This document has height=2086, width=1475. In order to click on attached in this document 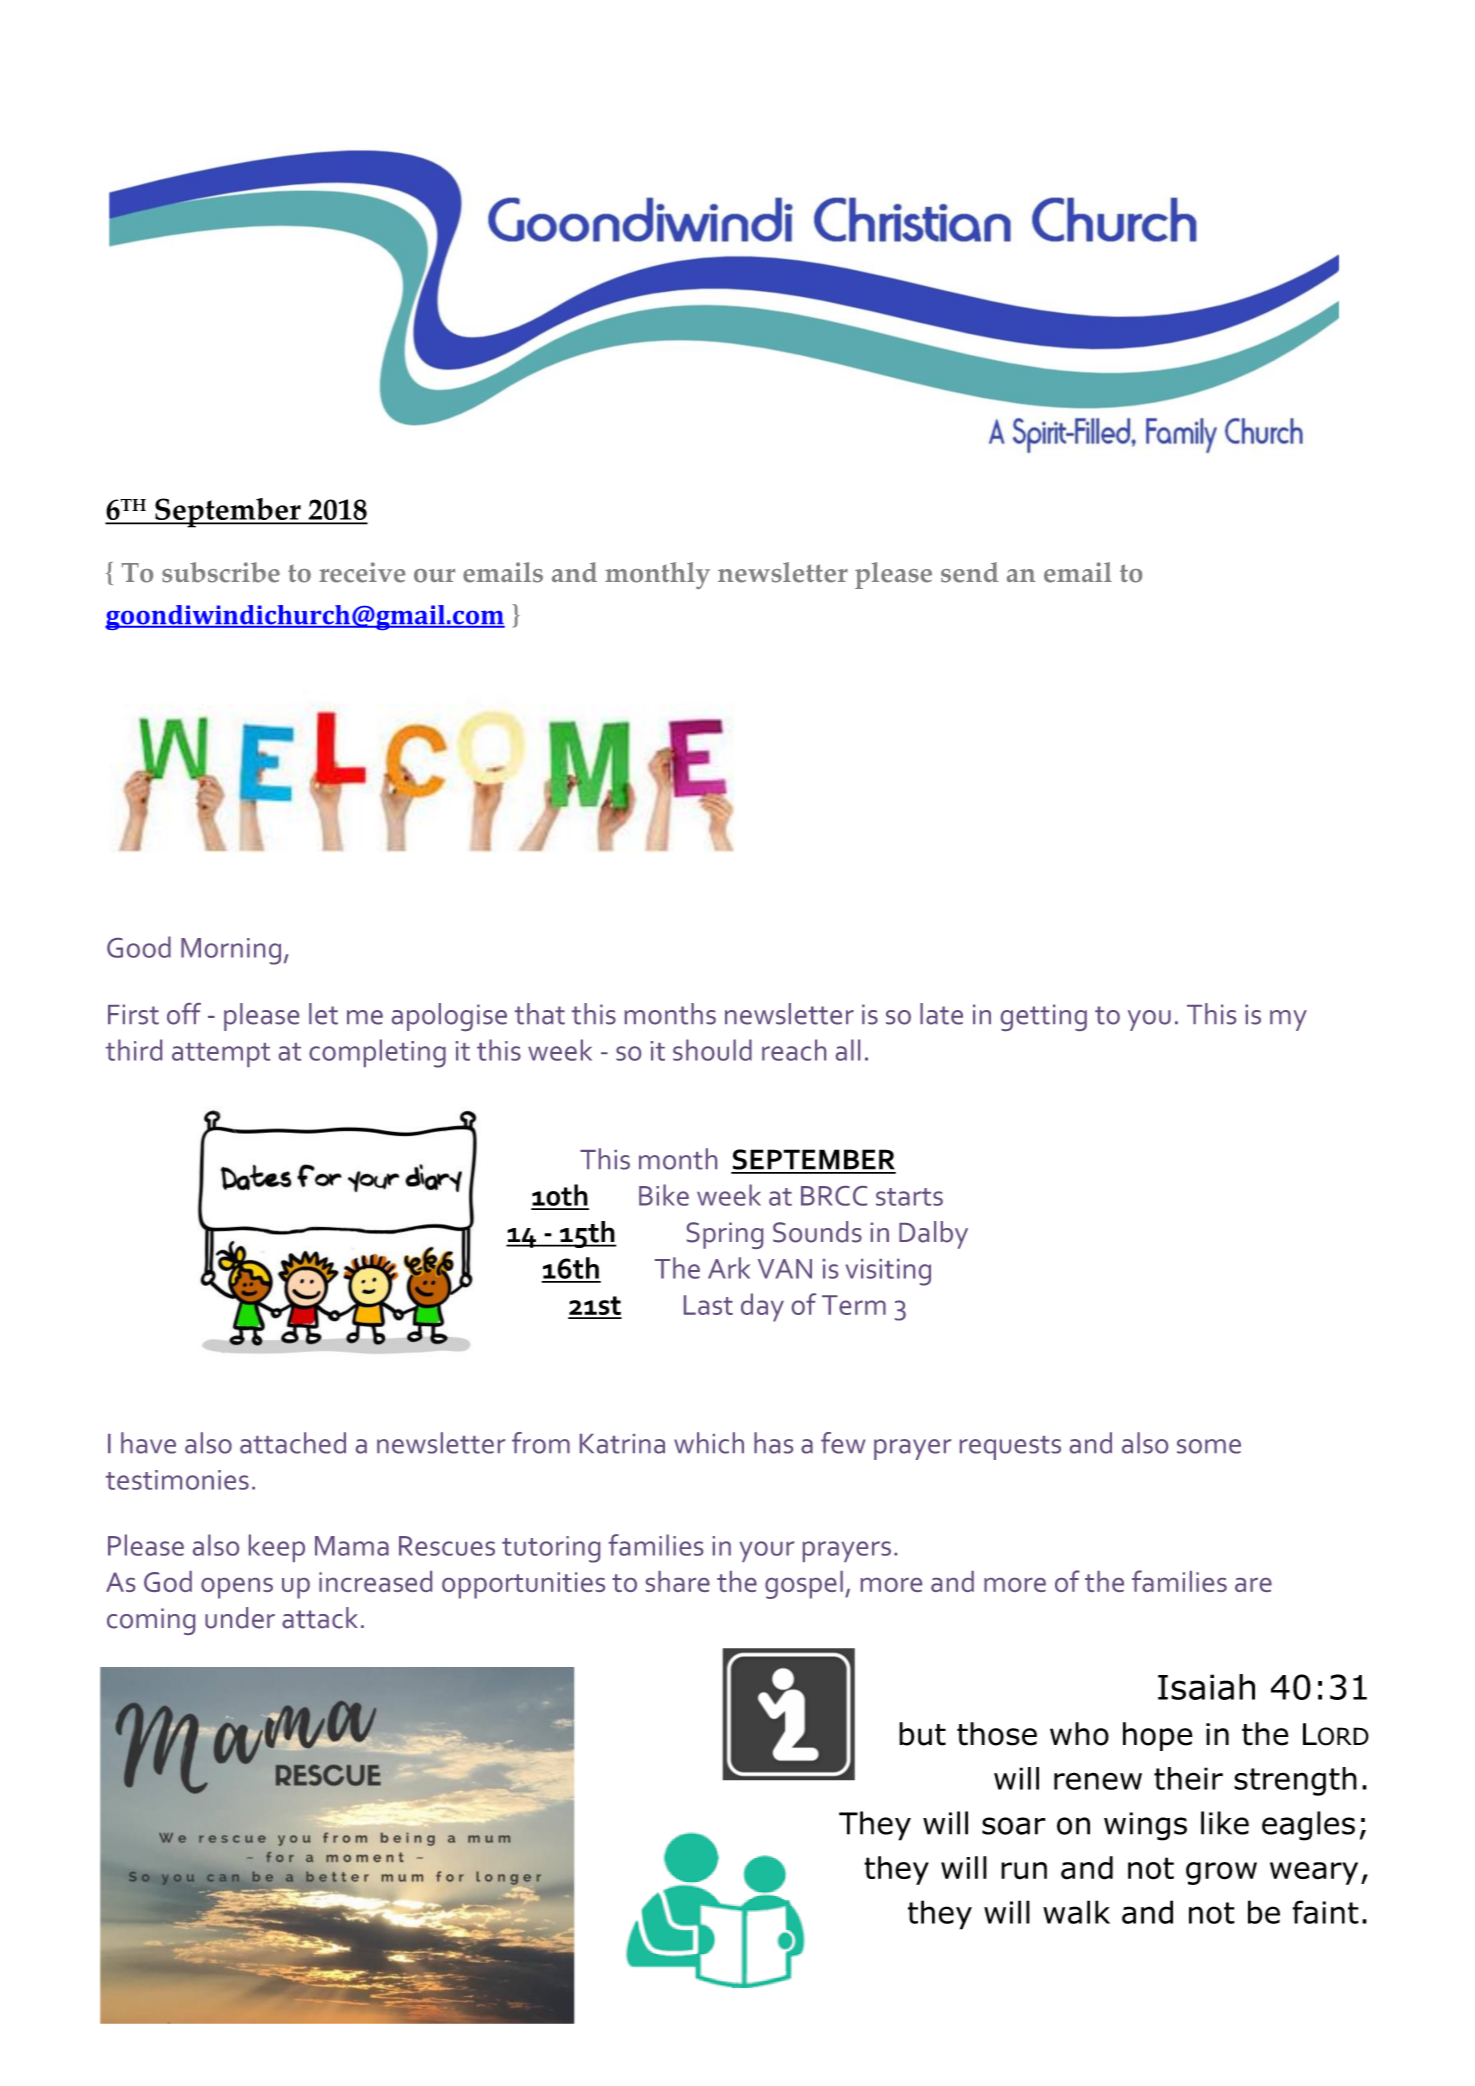, I will do `click(293, 1443)`.
